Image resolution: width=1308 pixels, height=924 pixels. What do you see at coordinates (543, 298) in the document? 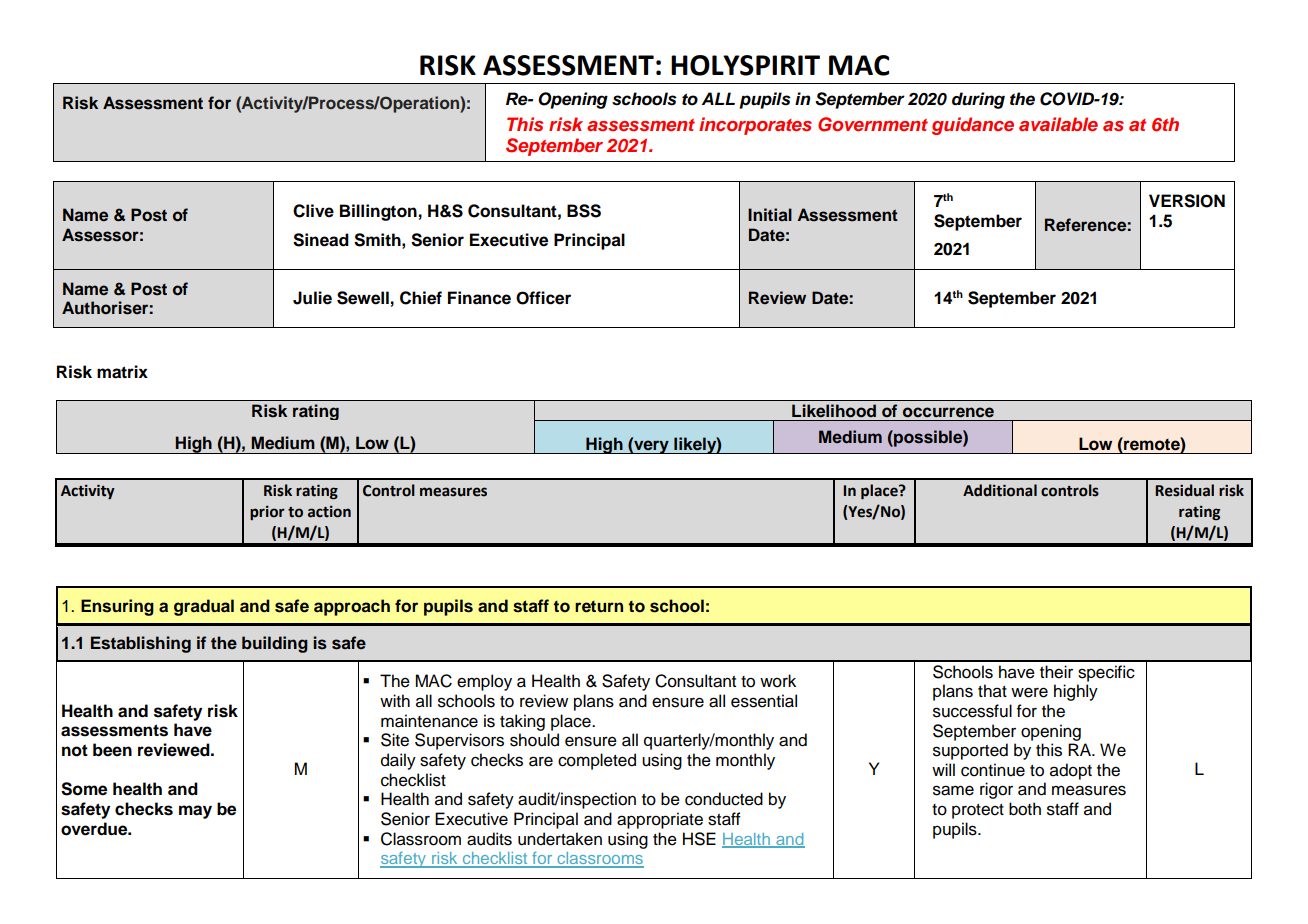
I see `Officer` at bounding box center [543, 298].
